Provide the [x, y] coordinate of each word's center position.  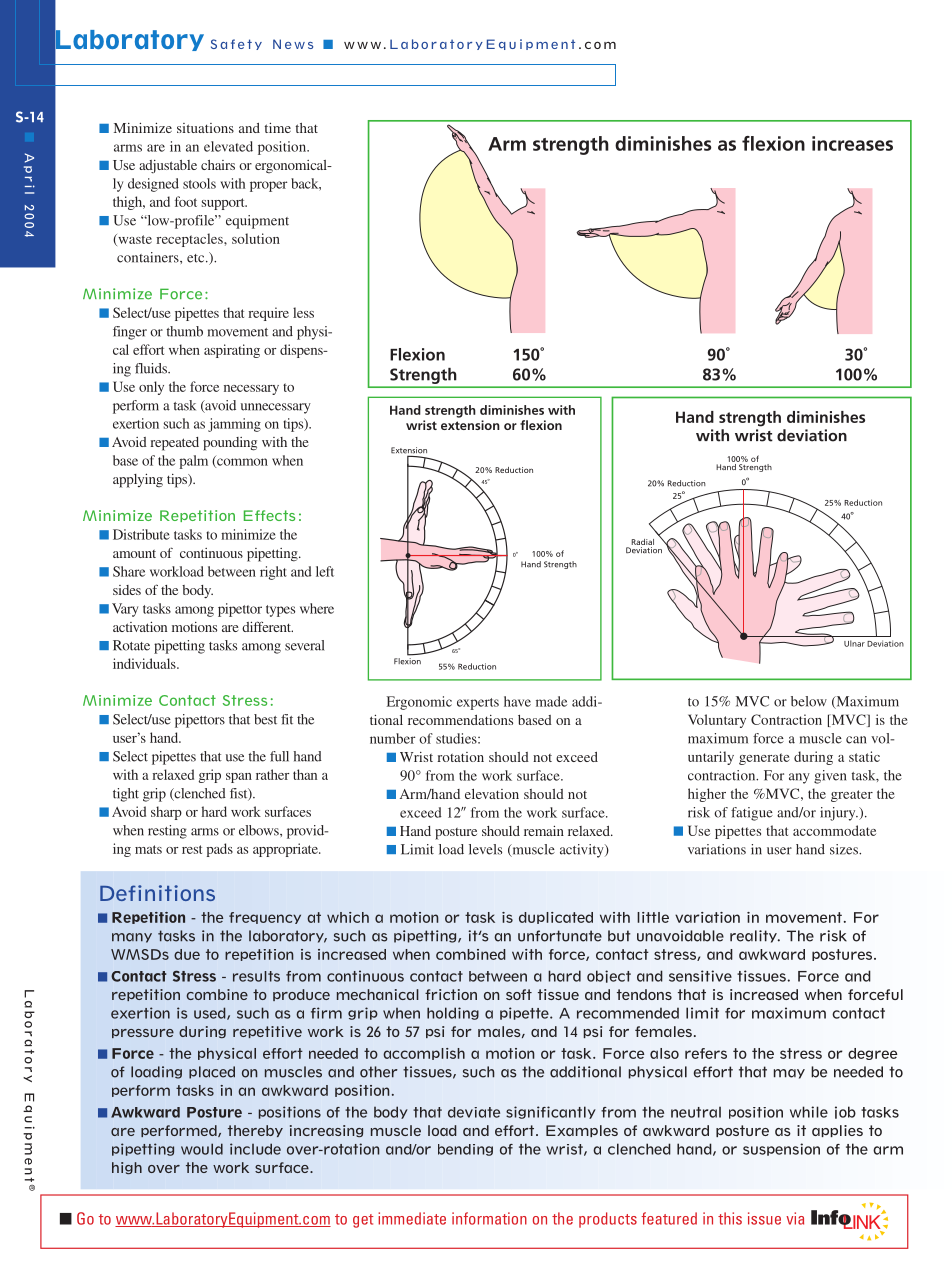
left [325, 571]
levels [485, 849]
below [809, 701]
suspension [781, 1149]
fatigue [752, 814]
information [489, 1218]
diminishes [512, 410]
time [278, 128]
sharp [166, 813]
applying [138, 481]
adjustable [168, 166]
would [202, 1149]
